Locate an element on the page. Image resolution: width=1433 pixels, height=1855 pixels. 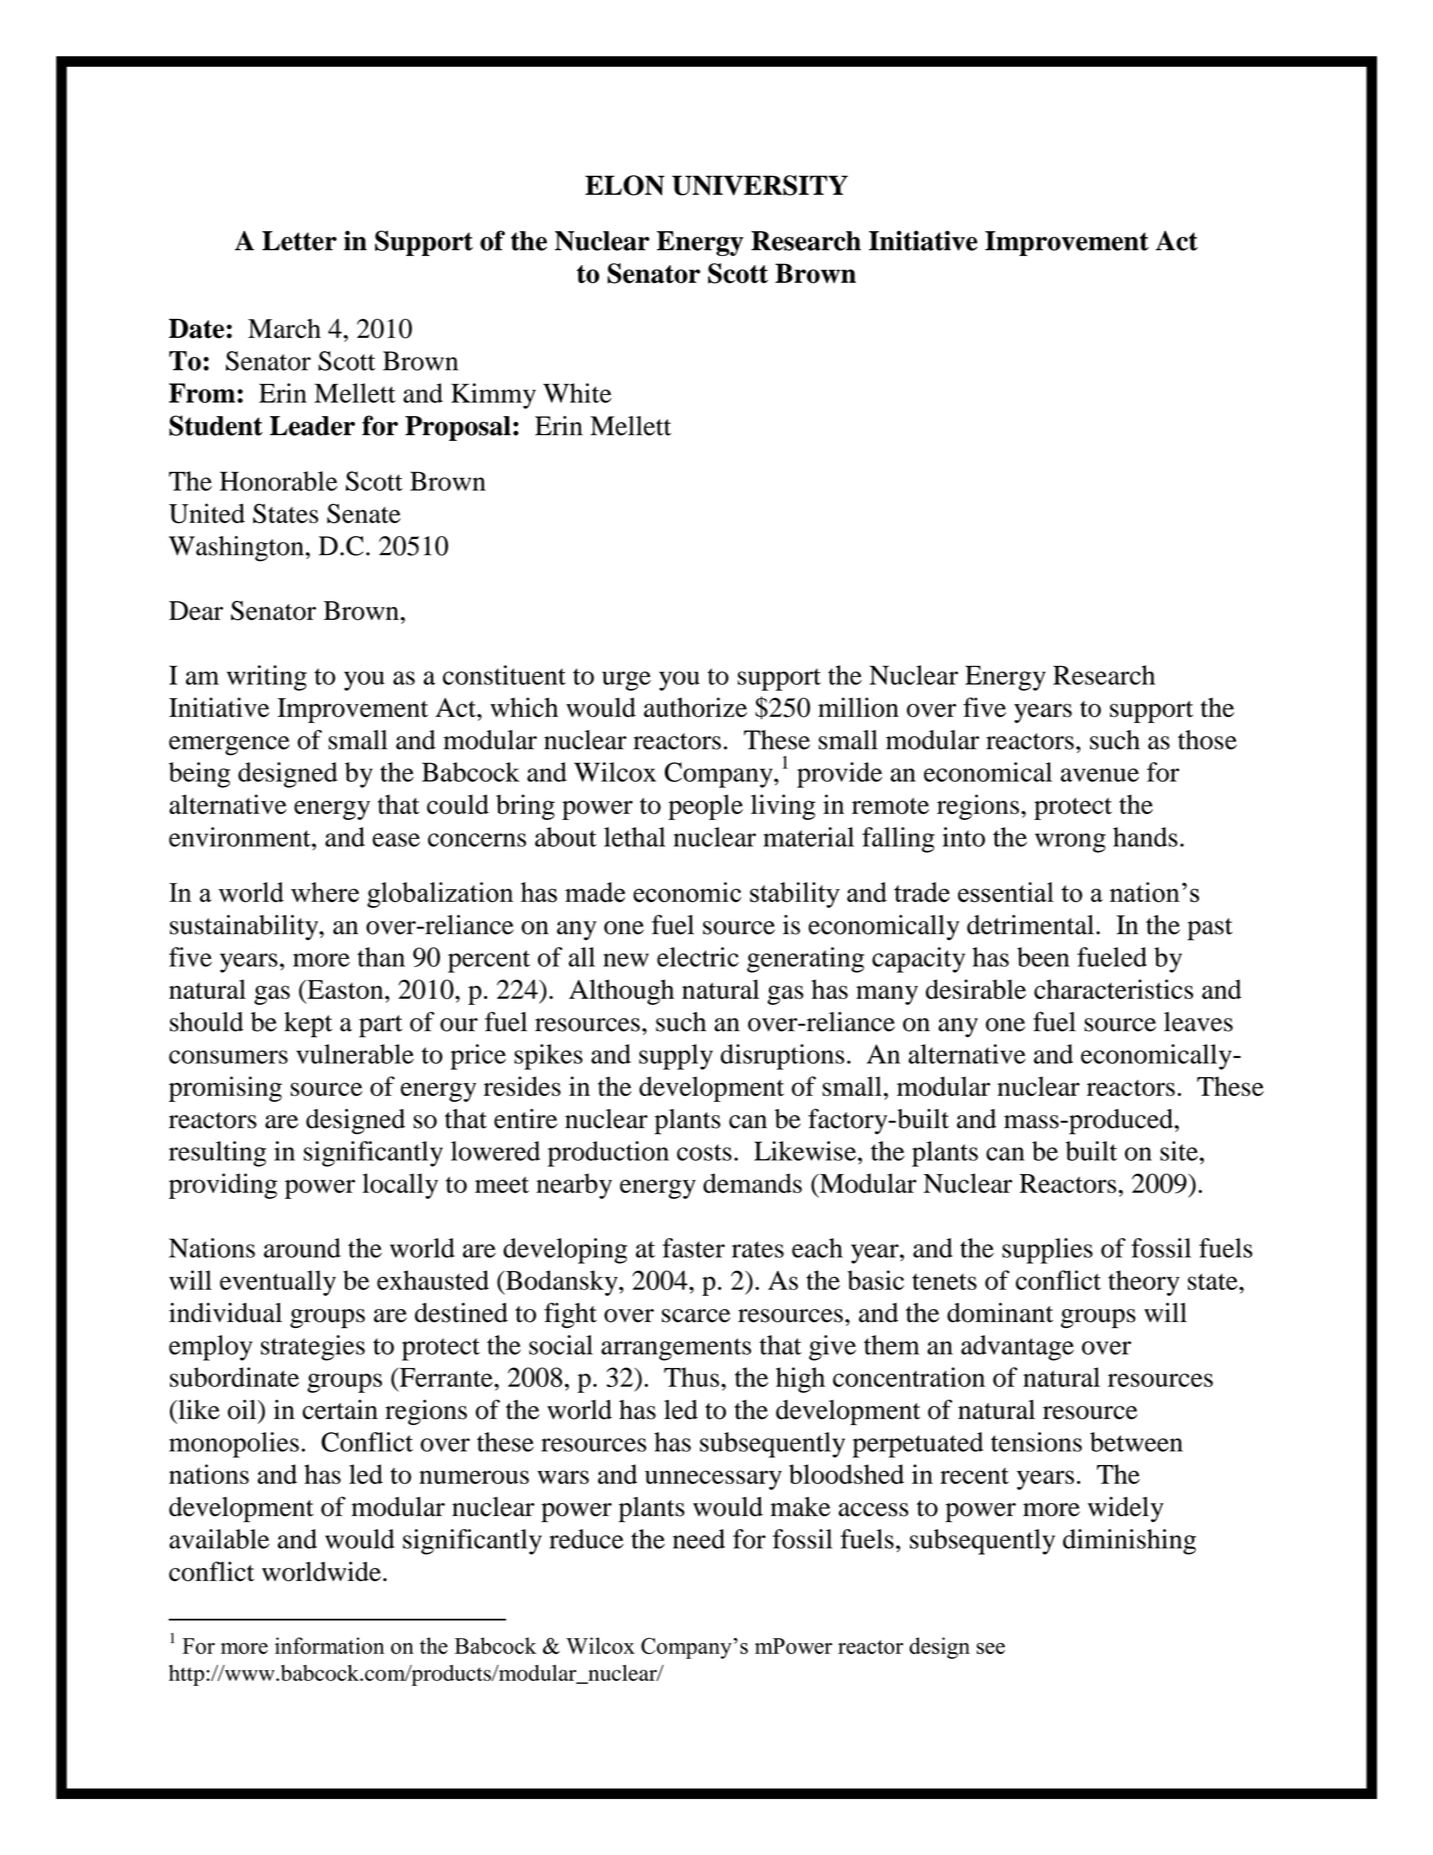
those is located at coordinates (1207, 740).
